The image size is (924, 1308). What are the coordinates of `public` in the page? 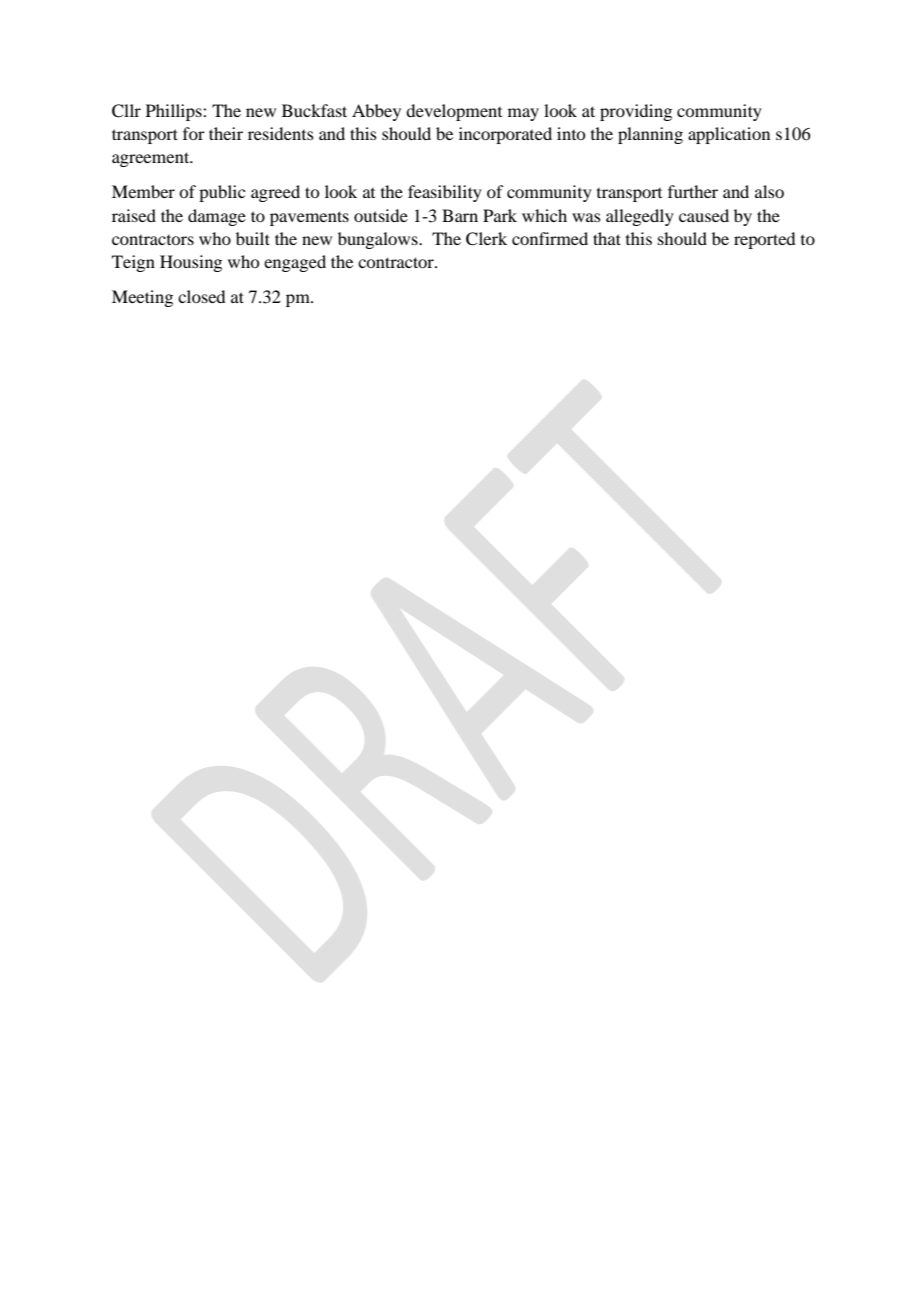 It's located at (222, 193).
